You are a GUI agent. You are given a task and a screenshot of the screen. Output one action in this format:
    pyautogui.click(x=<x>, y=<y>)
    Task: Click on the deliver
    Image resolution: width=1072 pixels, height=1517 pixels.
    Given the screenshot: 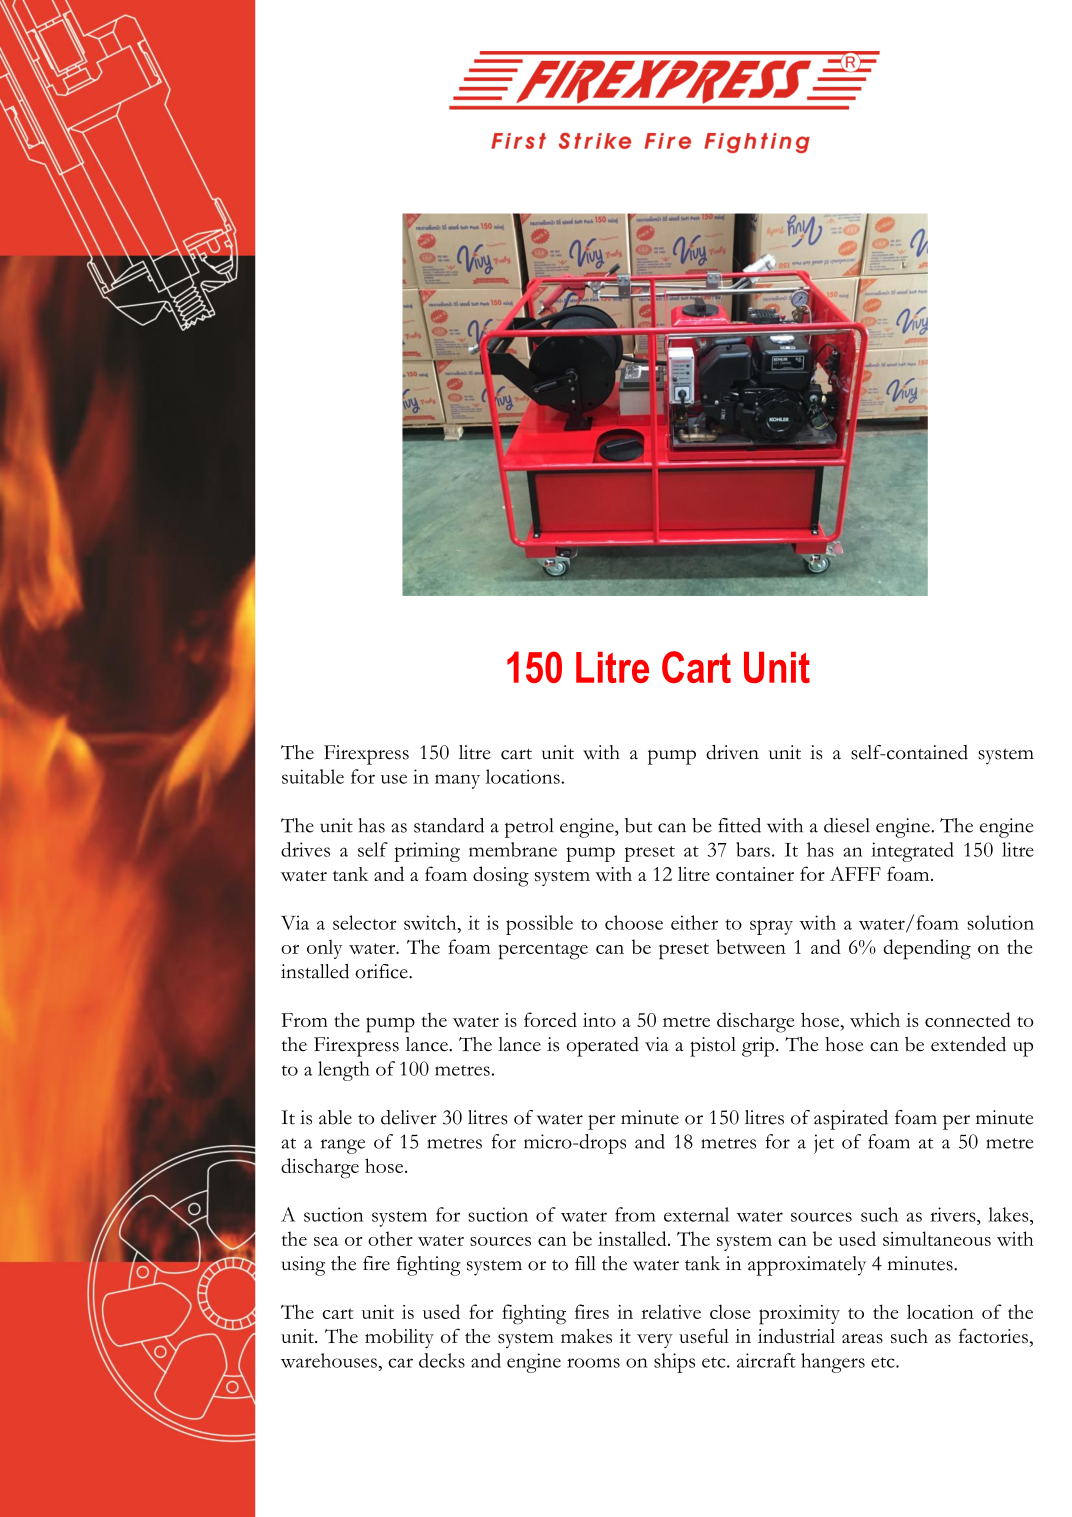 What is the action you would take?
    pyautogui.click(x=409, y=1117)
